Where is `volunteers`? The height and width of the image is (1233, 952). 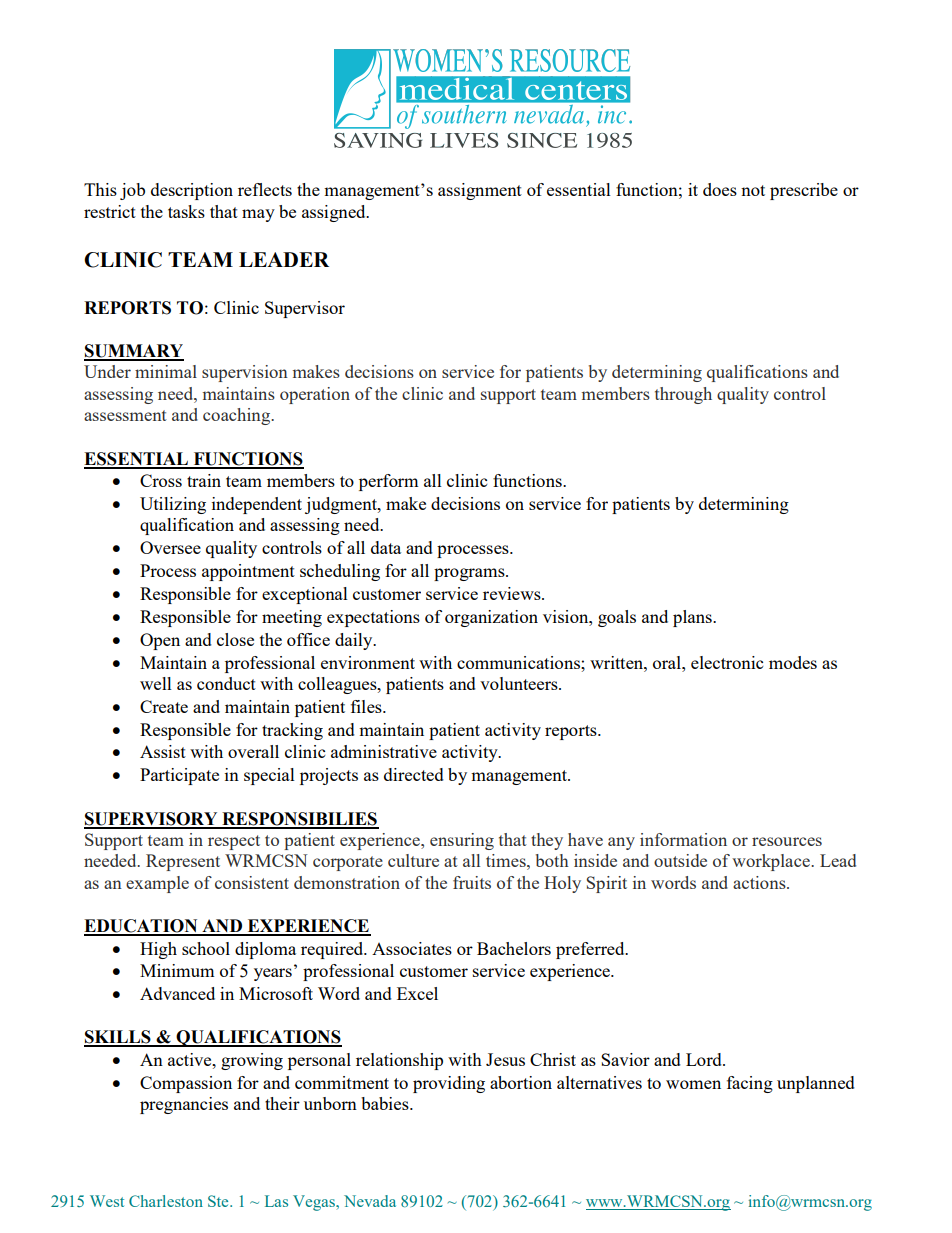
volunteers is located at coordinates (520, 683).
